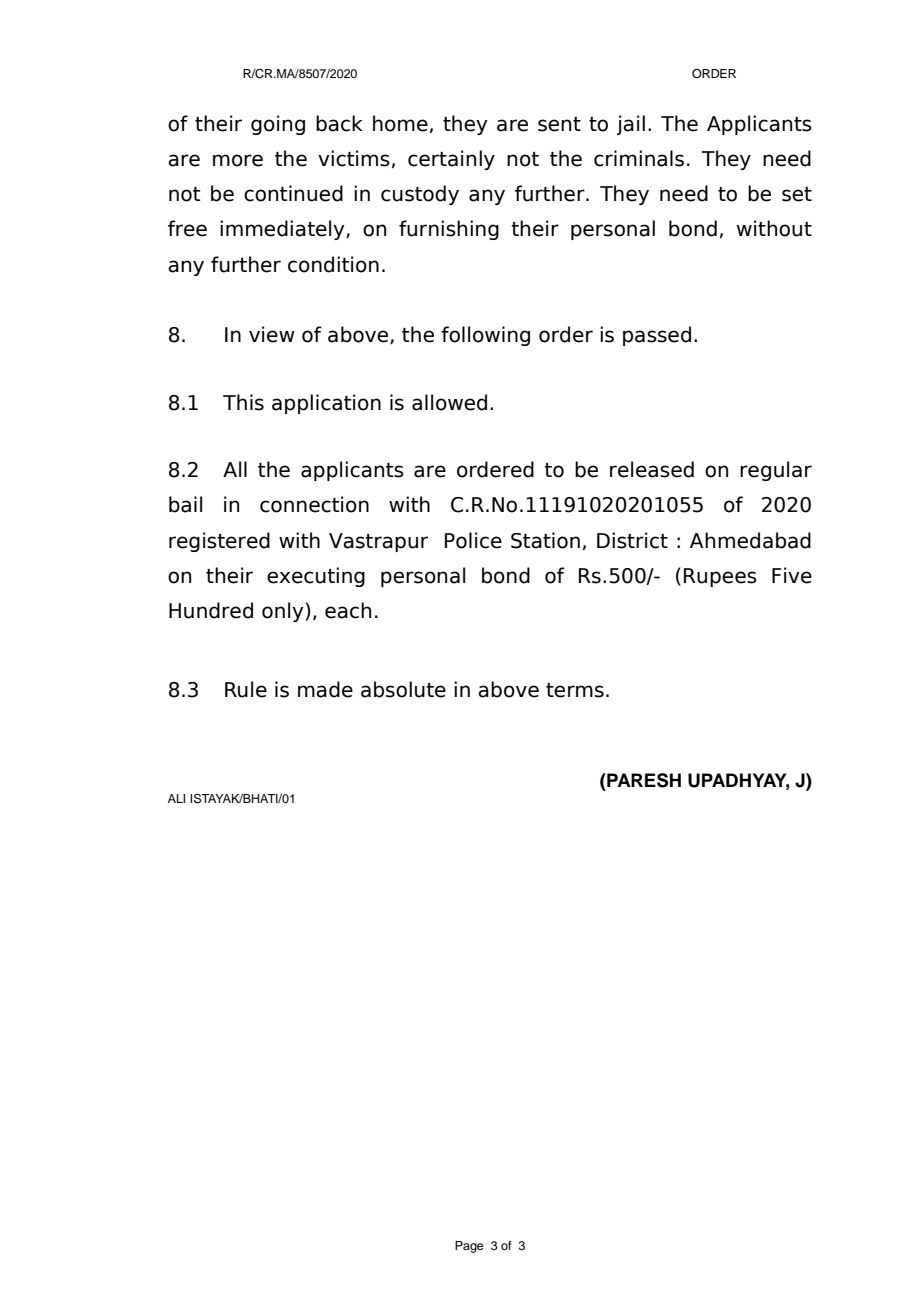 Image resolution: width=924 pixels, height=1308 pixels. What do you see at coordinates (176, 798) in the screenshot?
I see `ALI` at bounding box center [176, 798].
